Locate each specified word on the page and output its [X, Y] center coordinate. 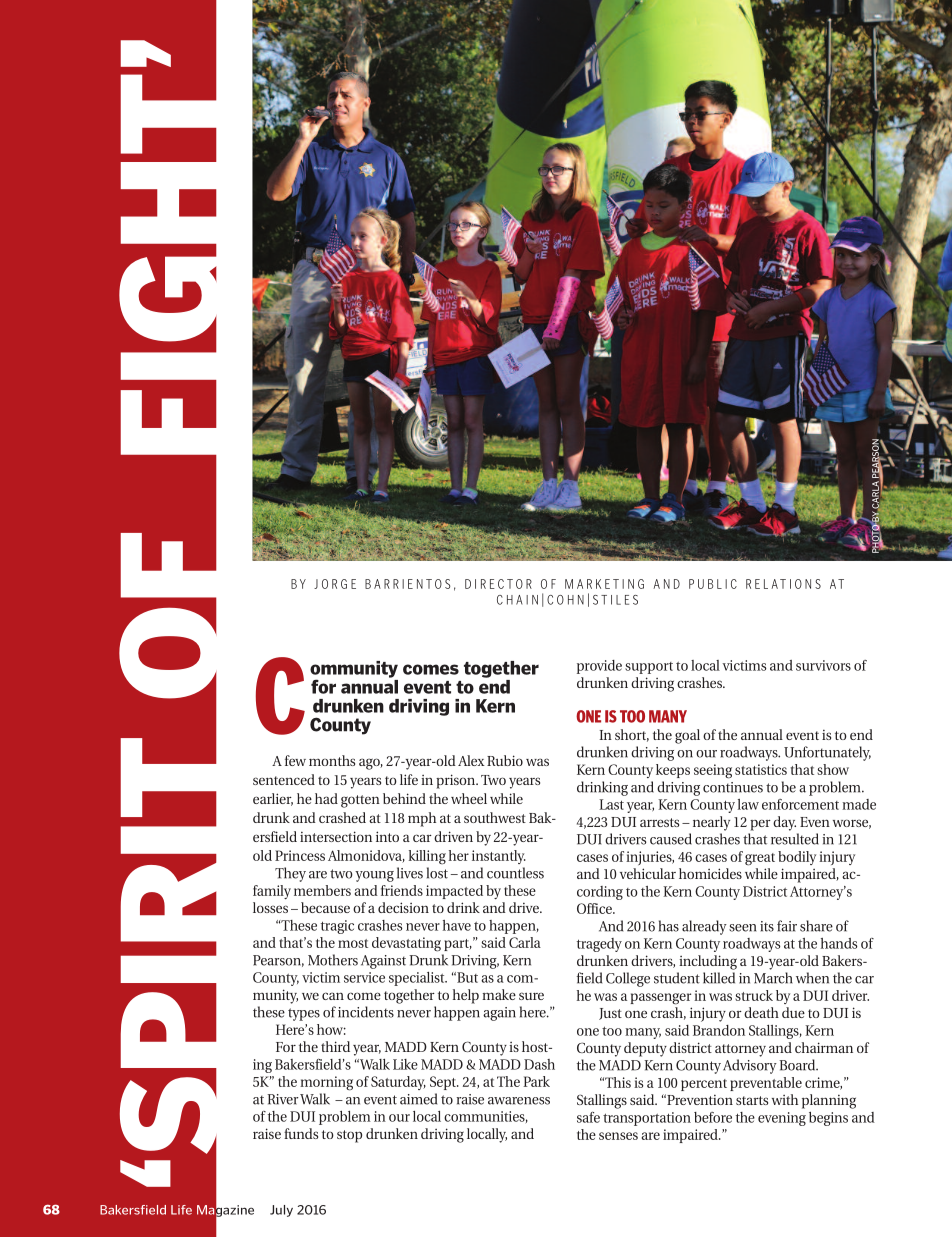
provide [599, 667]
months [332, 760]
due [793, 1012]
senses [618, 1136]
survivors [823, 665]
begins [828, 1119]
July [281, 1211]
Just [610, 1014]
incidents [366, 1012]
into [387, 836]
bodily [797, 858]
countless [515, 873]
